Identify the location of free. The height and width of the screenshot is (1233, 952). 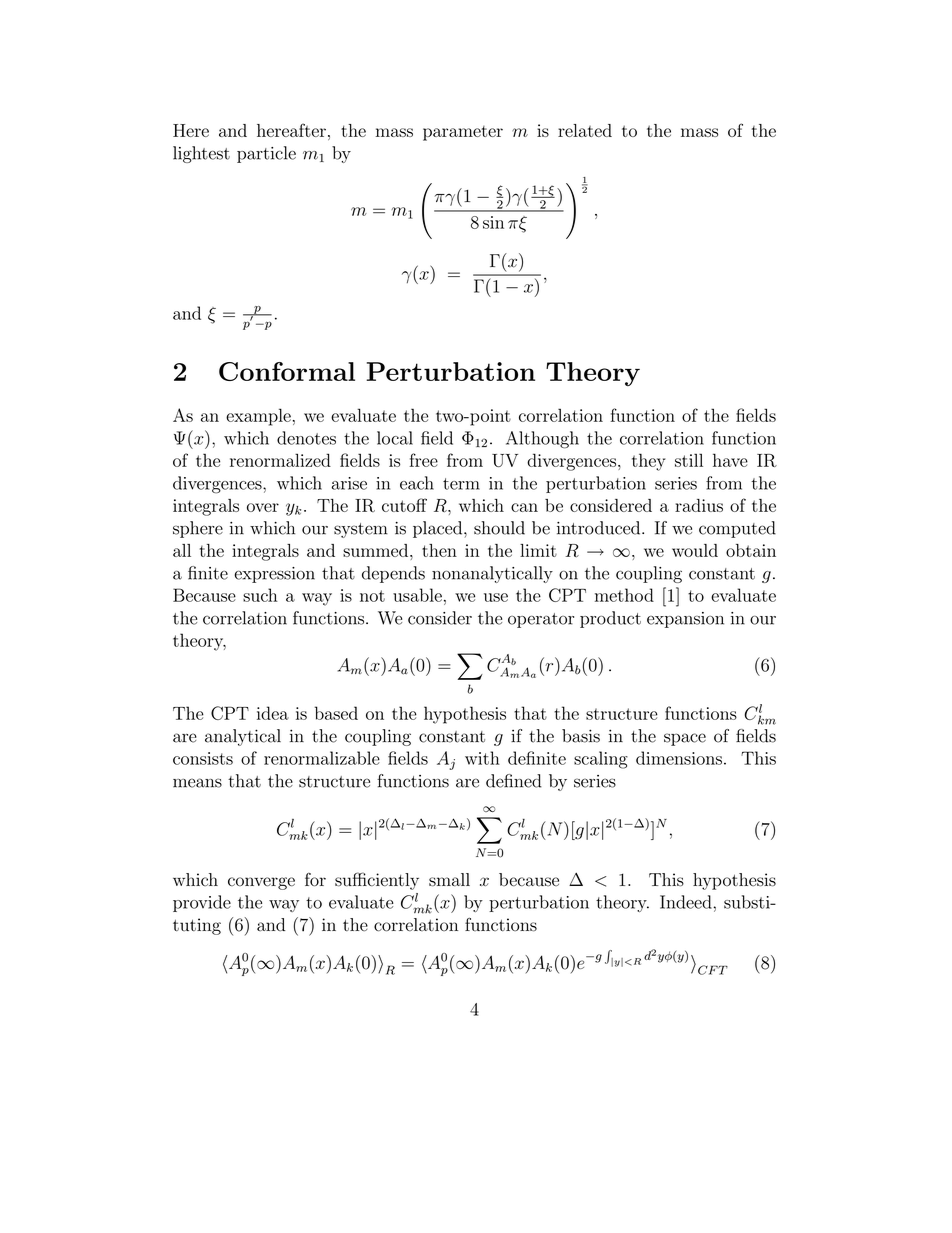
(424, 460).
